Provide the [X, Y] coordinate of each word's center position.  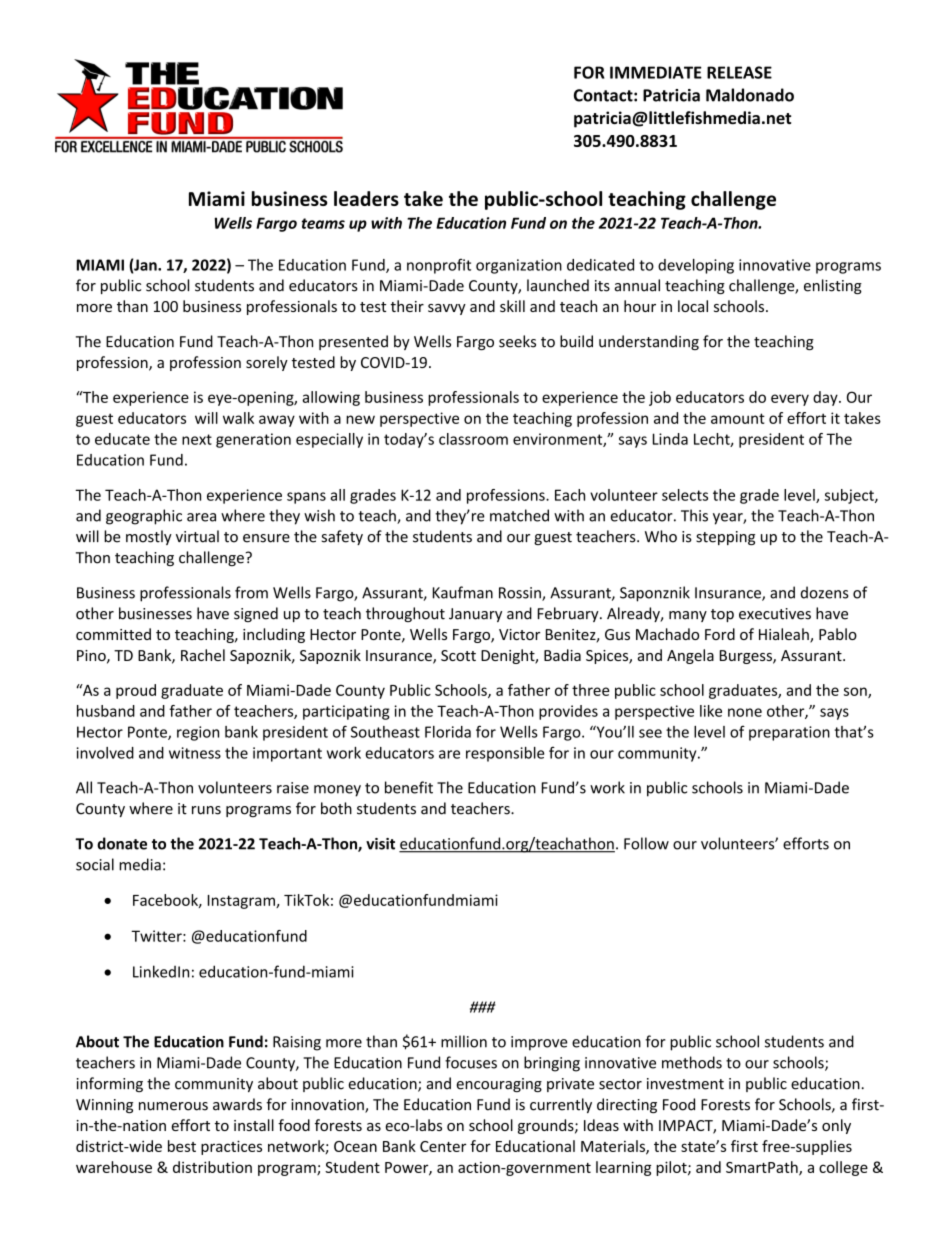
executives [775, 614]
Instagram [242, 902]
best [182, 1146]
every [790, 400]
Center [443, 1146]
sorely [267, 363]
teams [323, 223]
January [475, 615]
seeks [517, 341]
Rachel [203, 655]
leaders [366, 198]
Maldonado [750, 95]
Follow [646, 843]
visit [380, 844]
